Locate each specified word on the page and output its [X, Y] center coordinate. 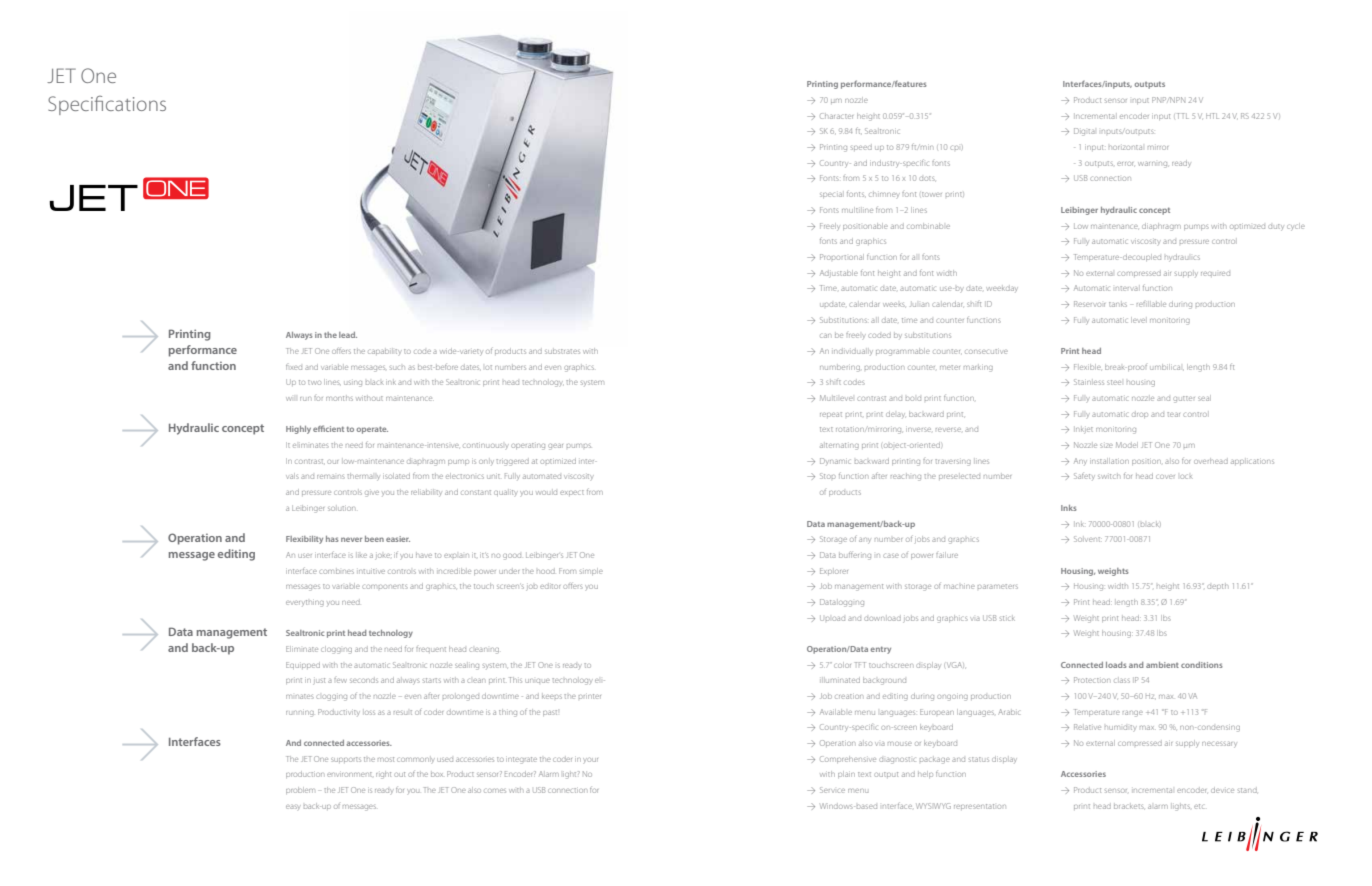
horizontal [1125, 147]
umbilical [1167, 367]
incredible [455, 571]
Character [836, 116]
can [824, 336]
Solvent [1088, 539]
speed [861, 147]
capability [385, 352]
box [437, 774]
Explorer [834, 571]
